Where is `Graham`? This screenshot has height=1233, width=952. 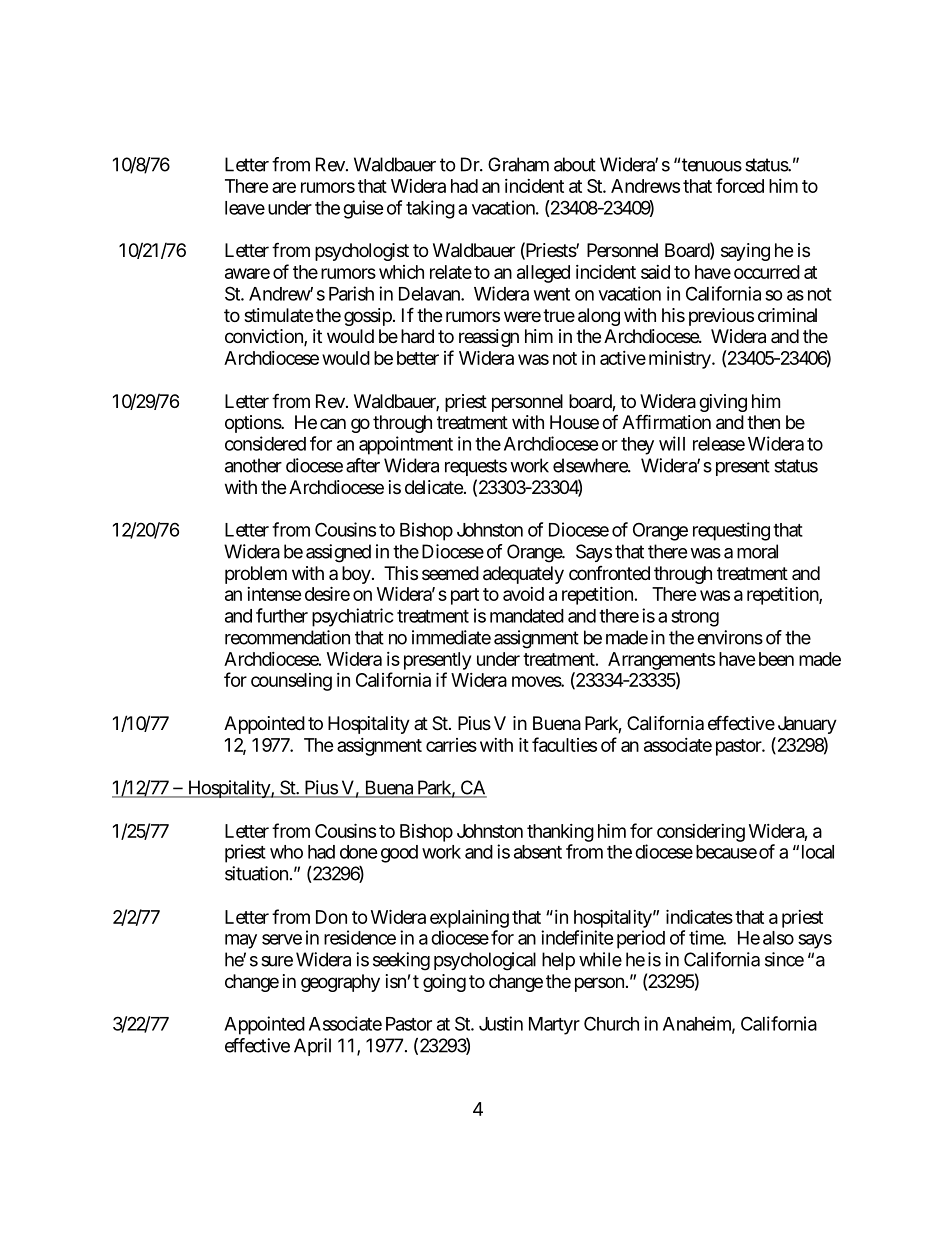
Graham is located at coordinates (518, 164).
